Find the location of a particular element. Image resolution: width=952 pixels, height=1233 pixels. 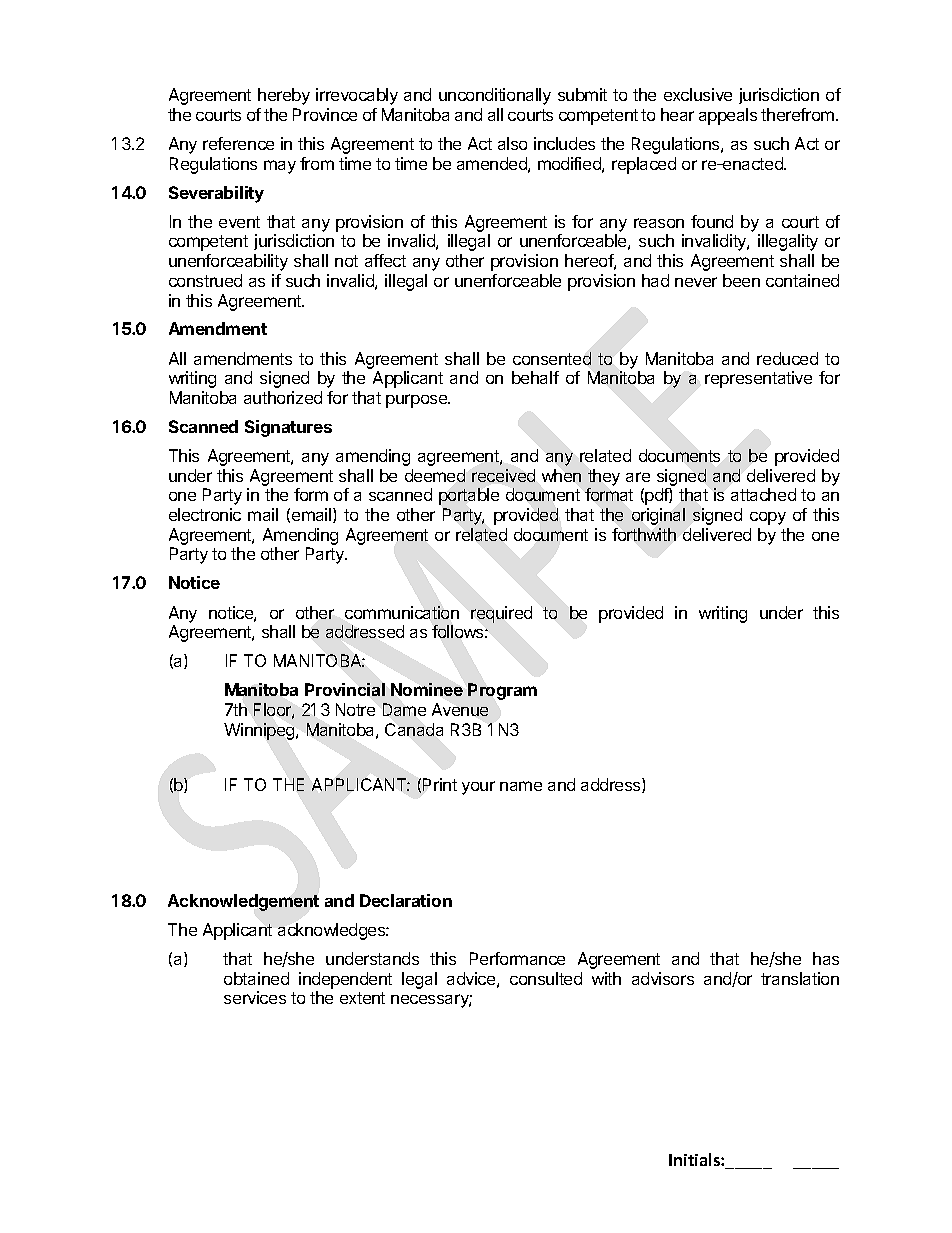

appeals is located at coordinates (728, 116).
